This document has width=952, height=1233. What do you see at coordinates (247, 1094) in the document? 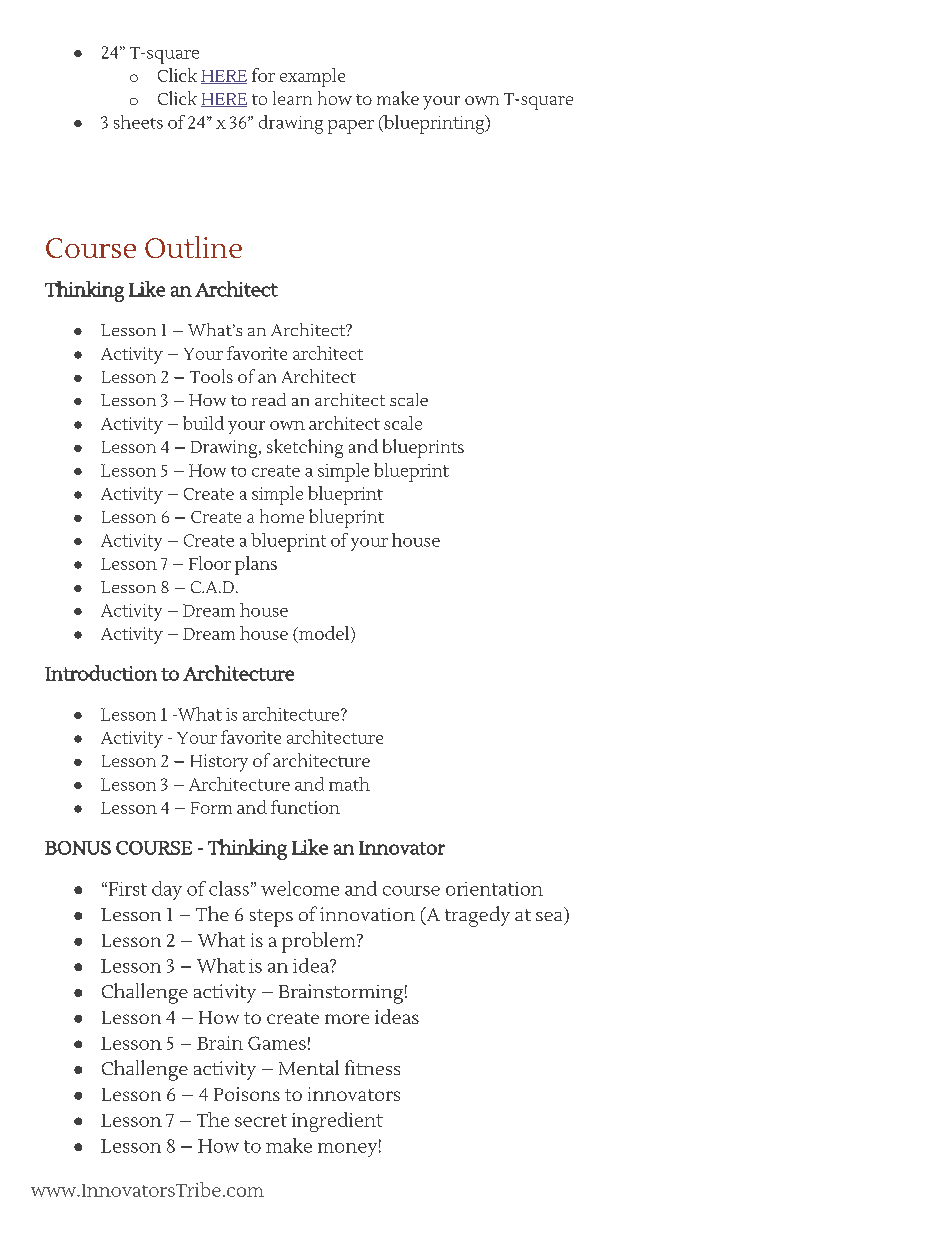
I see `Poisons` at bounding box center [247, 1094].
